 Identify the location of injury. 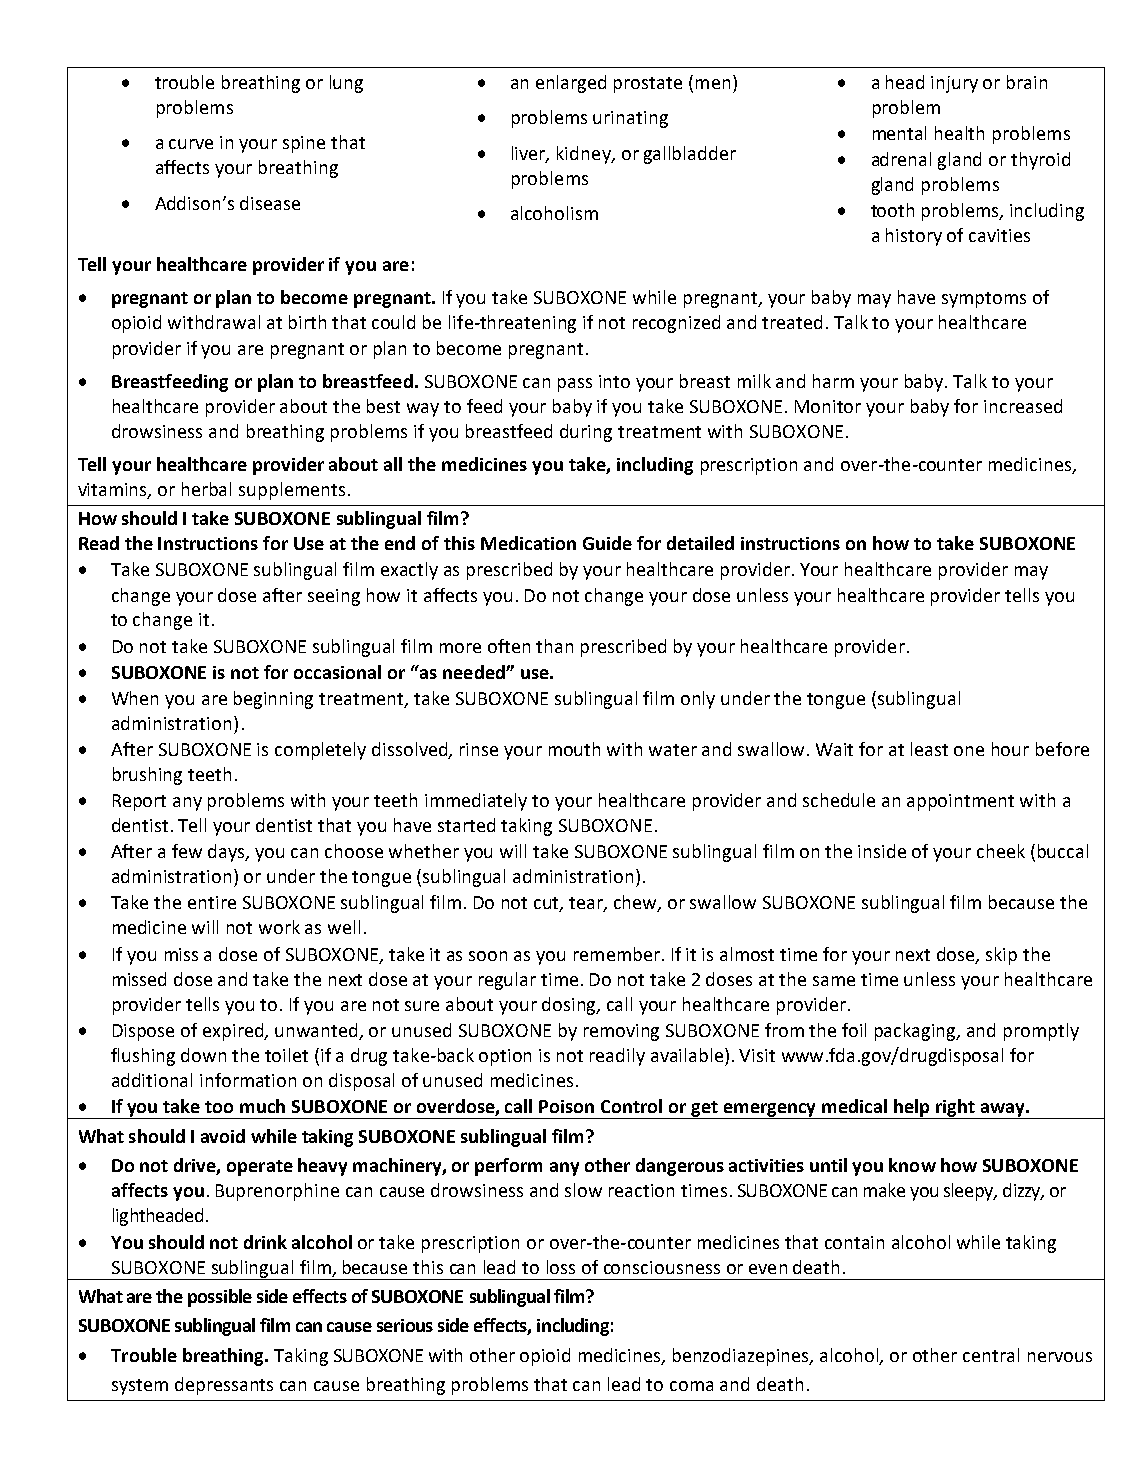
(954, 84).
